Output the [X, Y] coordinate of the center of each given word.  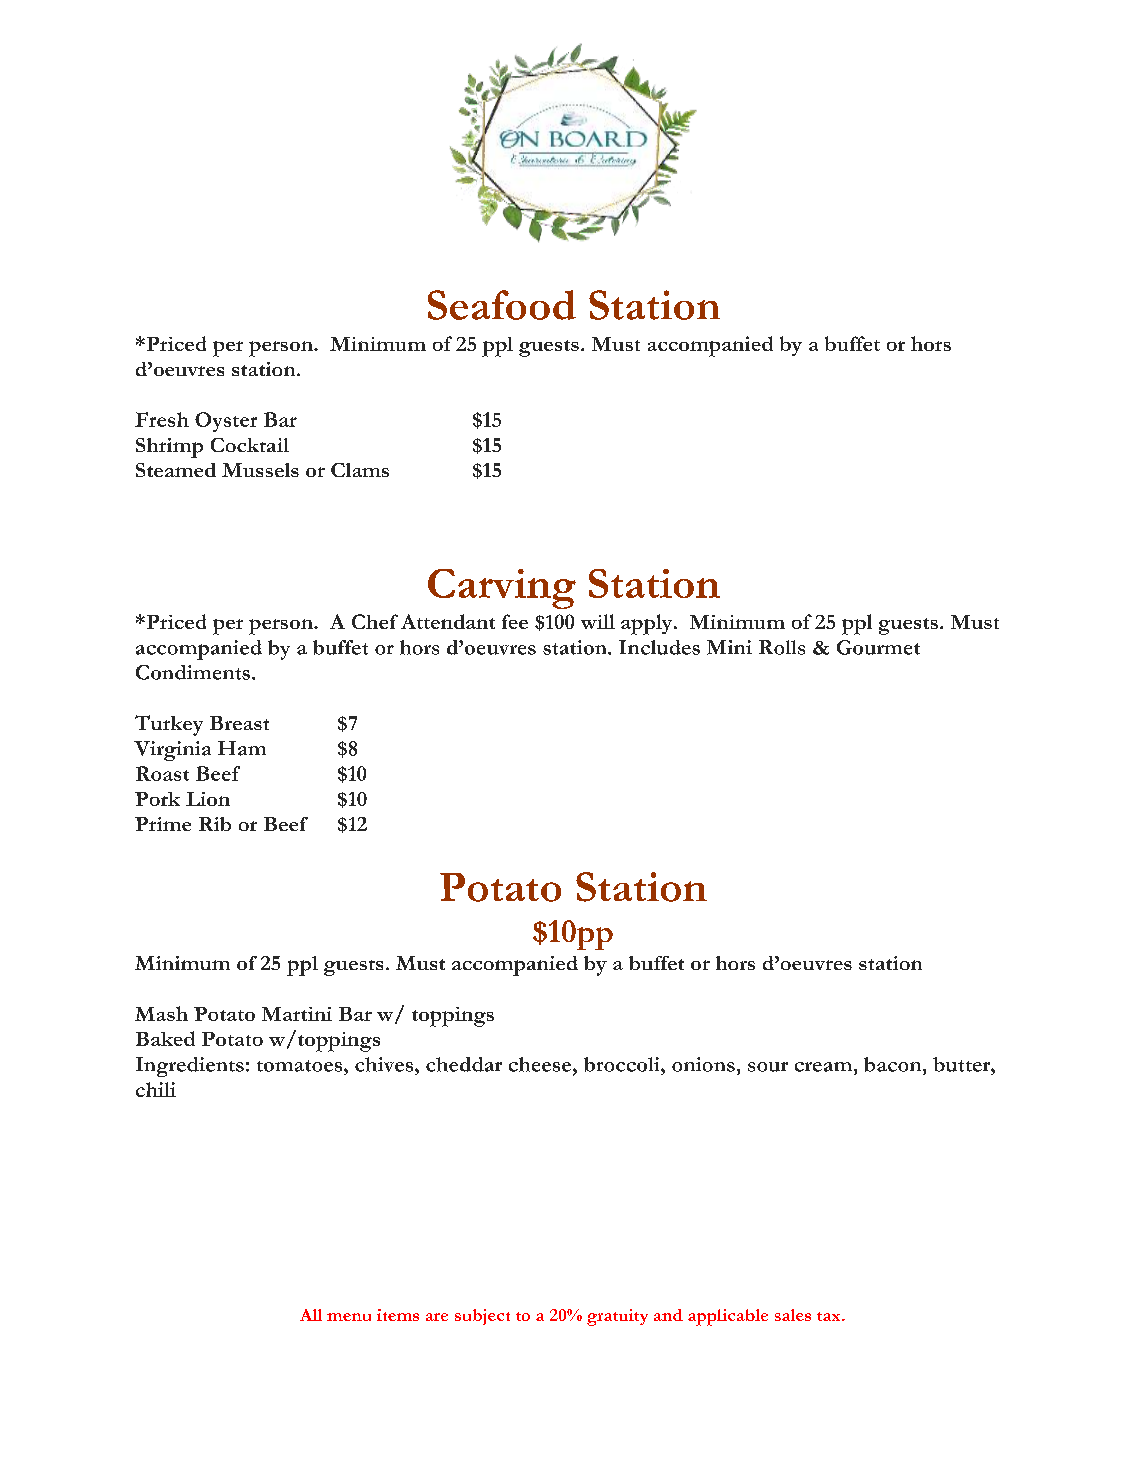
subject [482, 1317]
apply [648, 624]
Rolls [782, 647]
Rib [215, 824]
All [311, 1315]
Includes [659, 647]
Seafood [502, 305]
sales [793, 1315]
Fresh [162, 419]
